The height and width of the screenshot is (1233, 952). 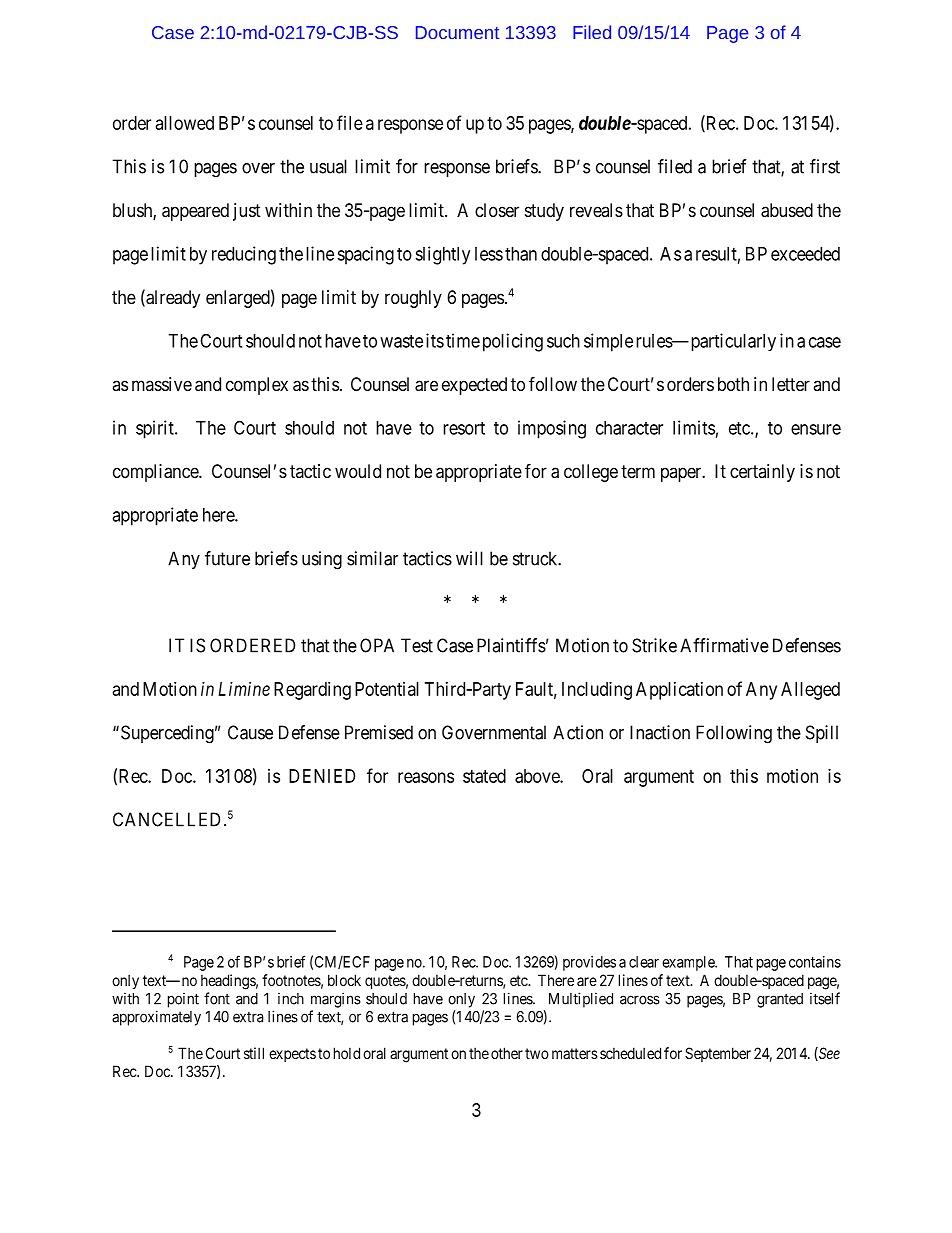 I want to click on both, so click(x=733, y=384).
